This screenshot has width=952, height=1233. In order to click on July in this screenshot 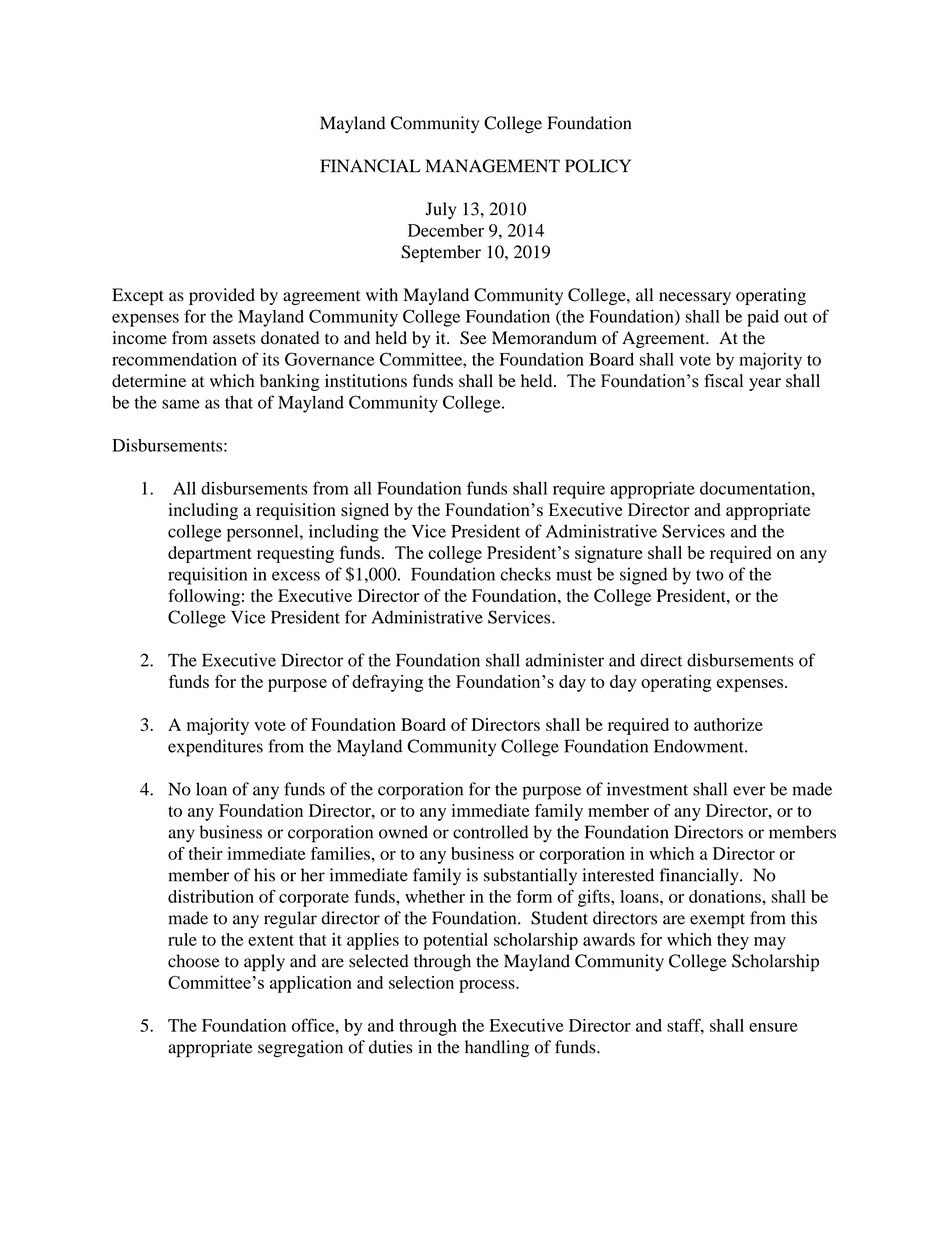, I will do `click(440, 210)`.
